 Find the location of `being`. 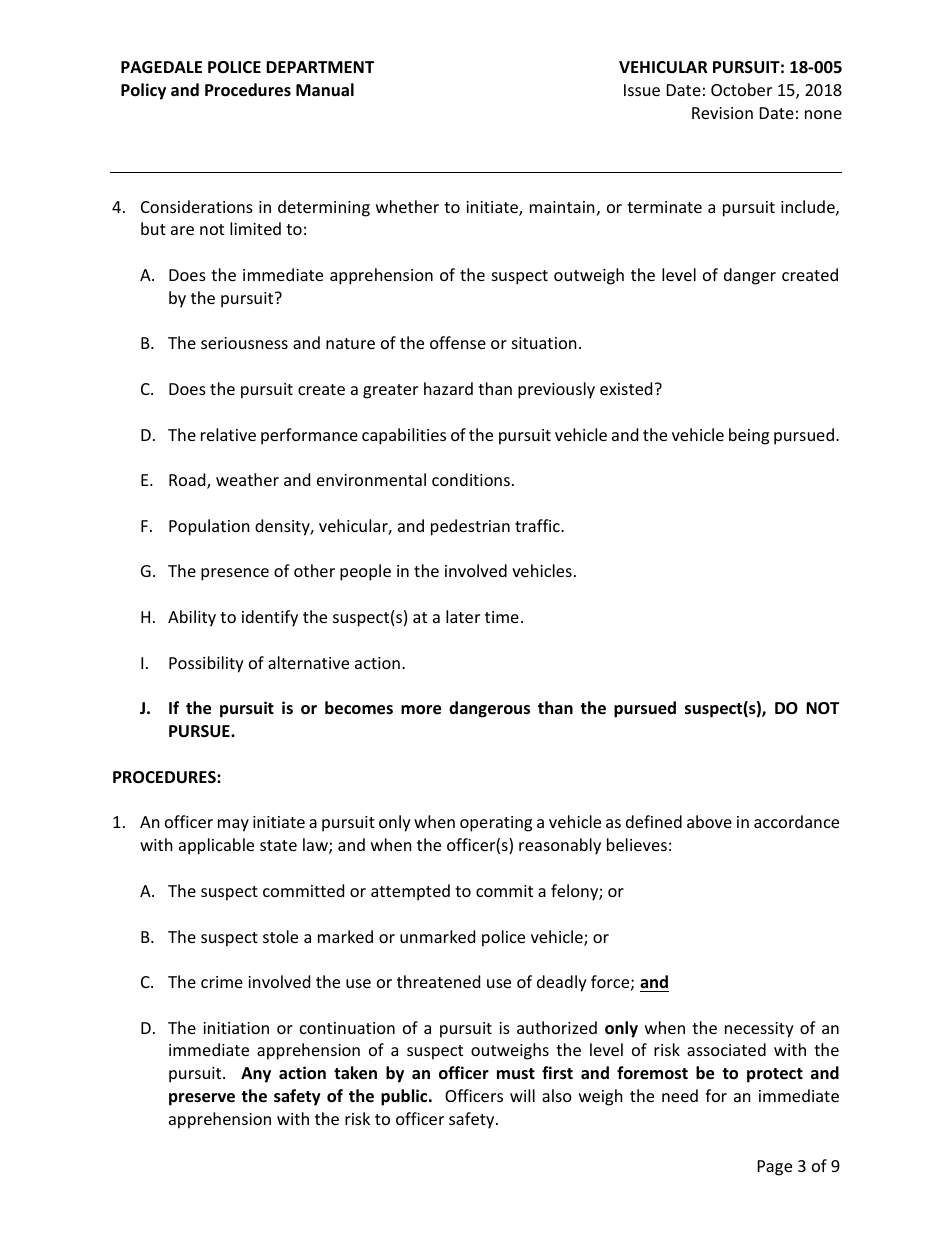

being is located at coordinates (749, 436).
